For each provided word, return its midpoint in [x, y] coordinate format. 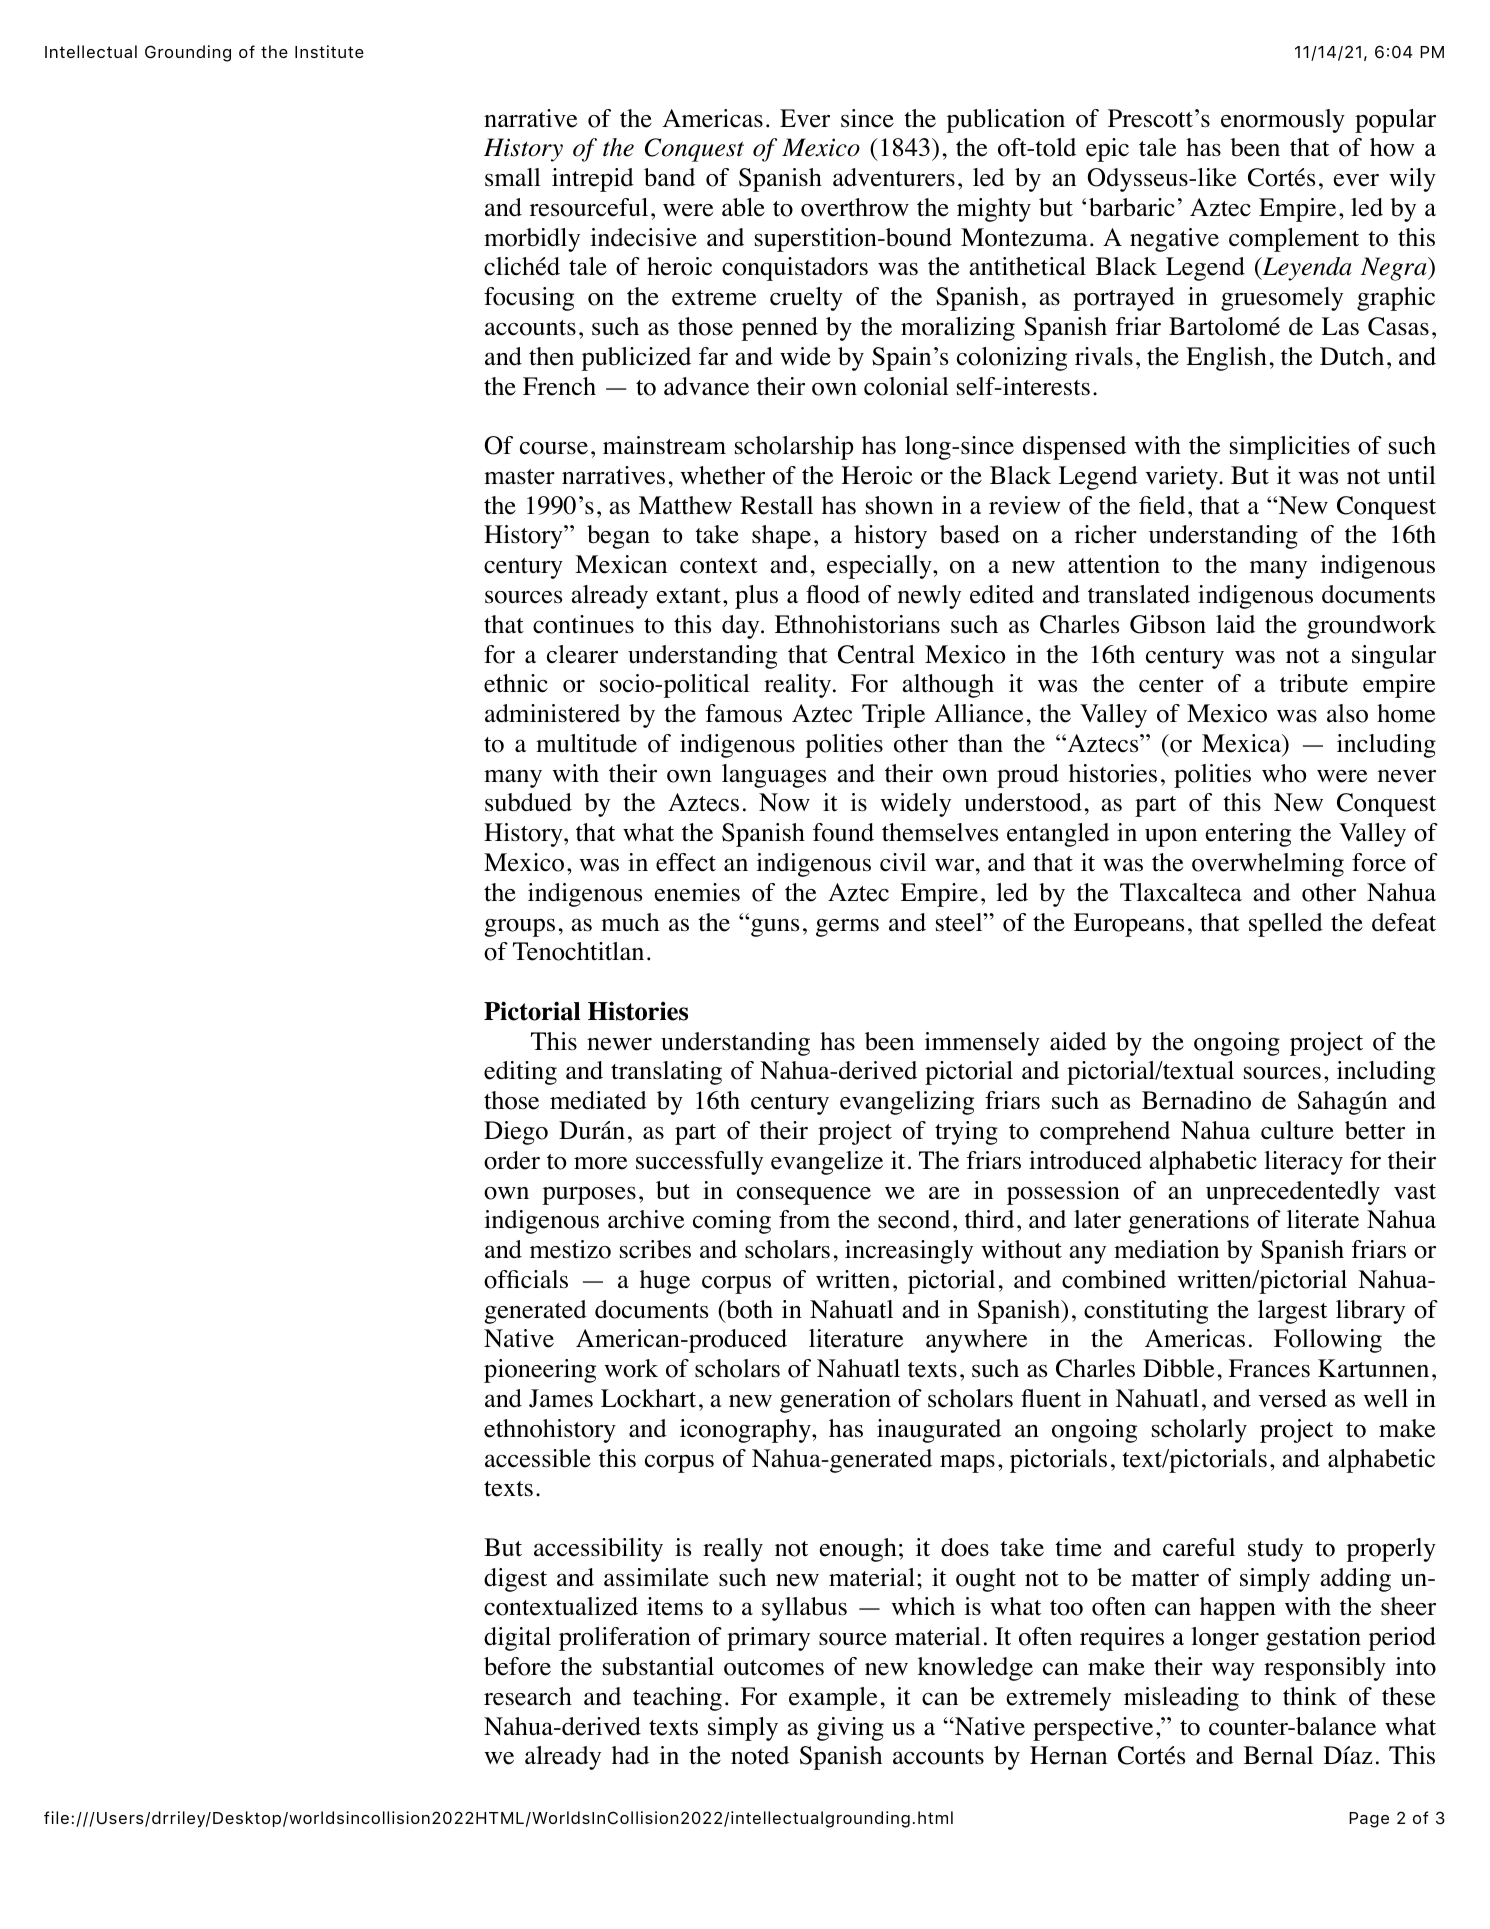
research [528, 1696]
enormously [1283, 121]
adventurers [894, 177]
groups [519, 928]
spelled [1286, 925]
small [513, 177]
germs [847, 928]
